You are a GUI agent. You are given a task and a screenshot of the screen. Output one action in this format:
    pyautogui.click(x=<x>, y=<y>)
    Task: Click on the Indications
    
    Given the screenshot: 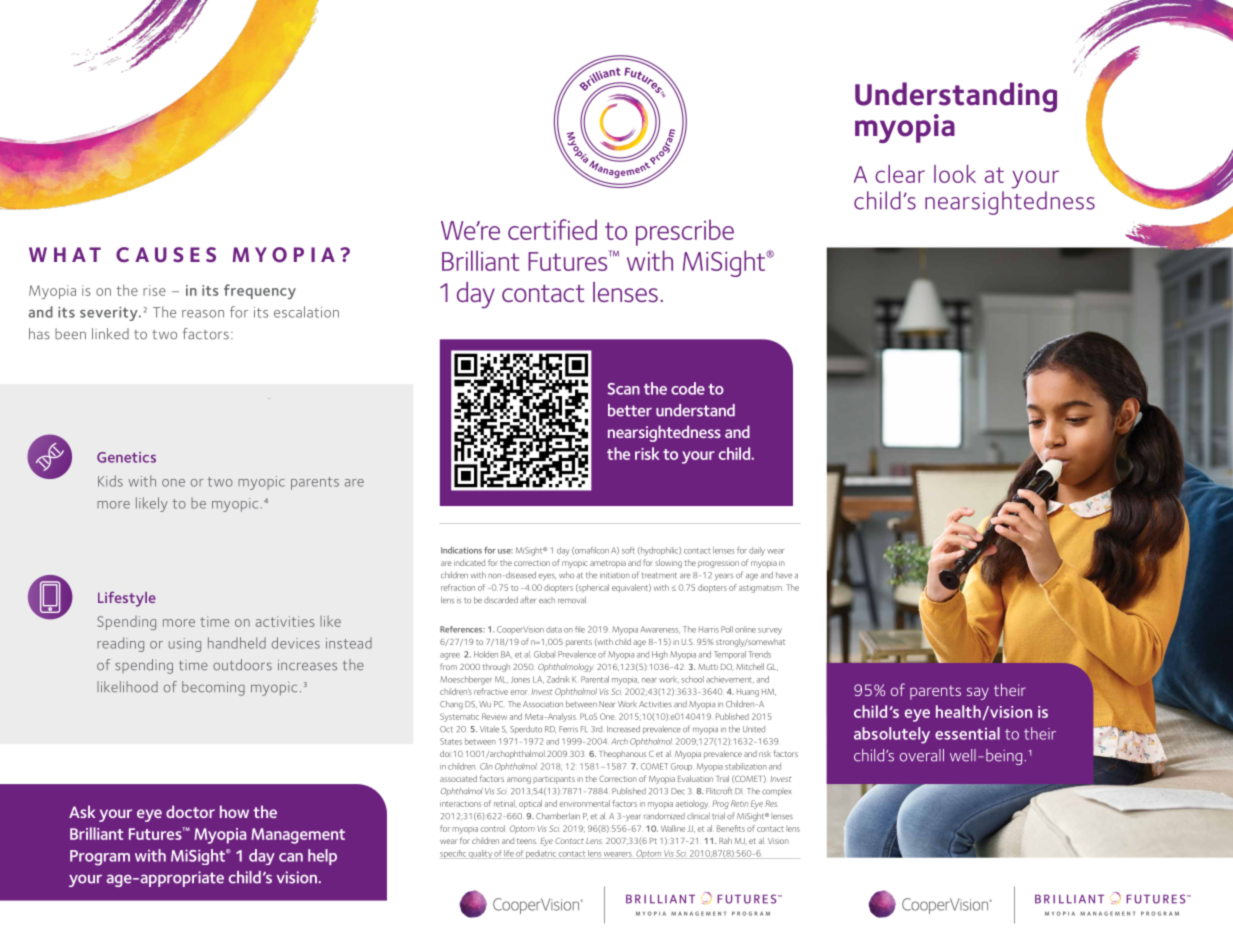 What is the action you would take?
    pyautogui.click(x=461, y=550)
